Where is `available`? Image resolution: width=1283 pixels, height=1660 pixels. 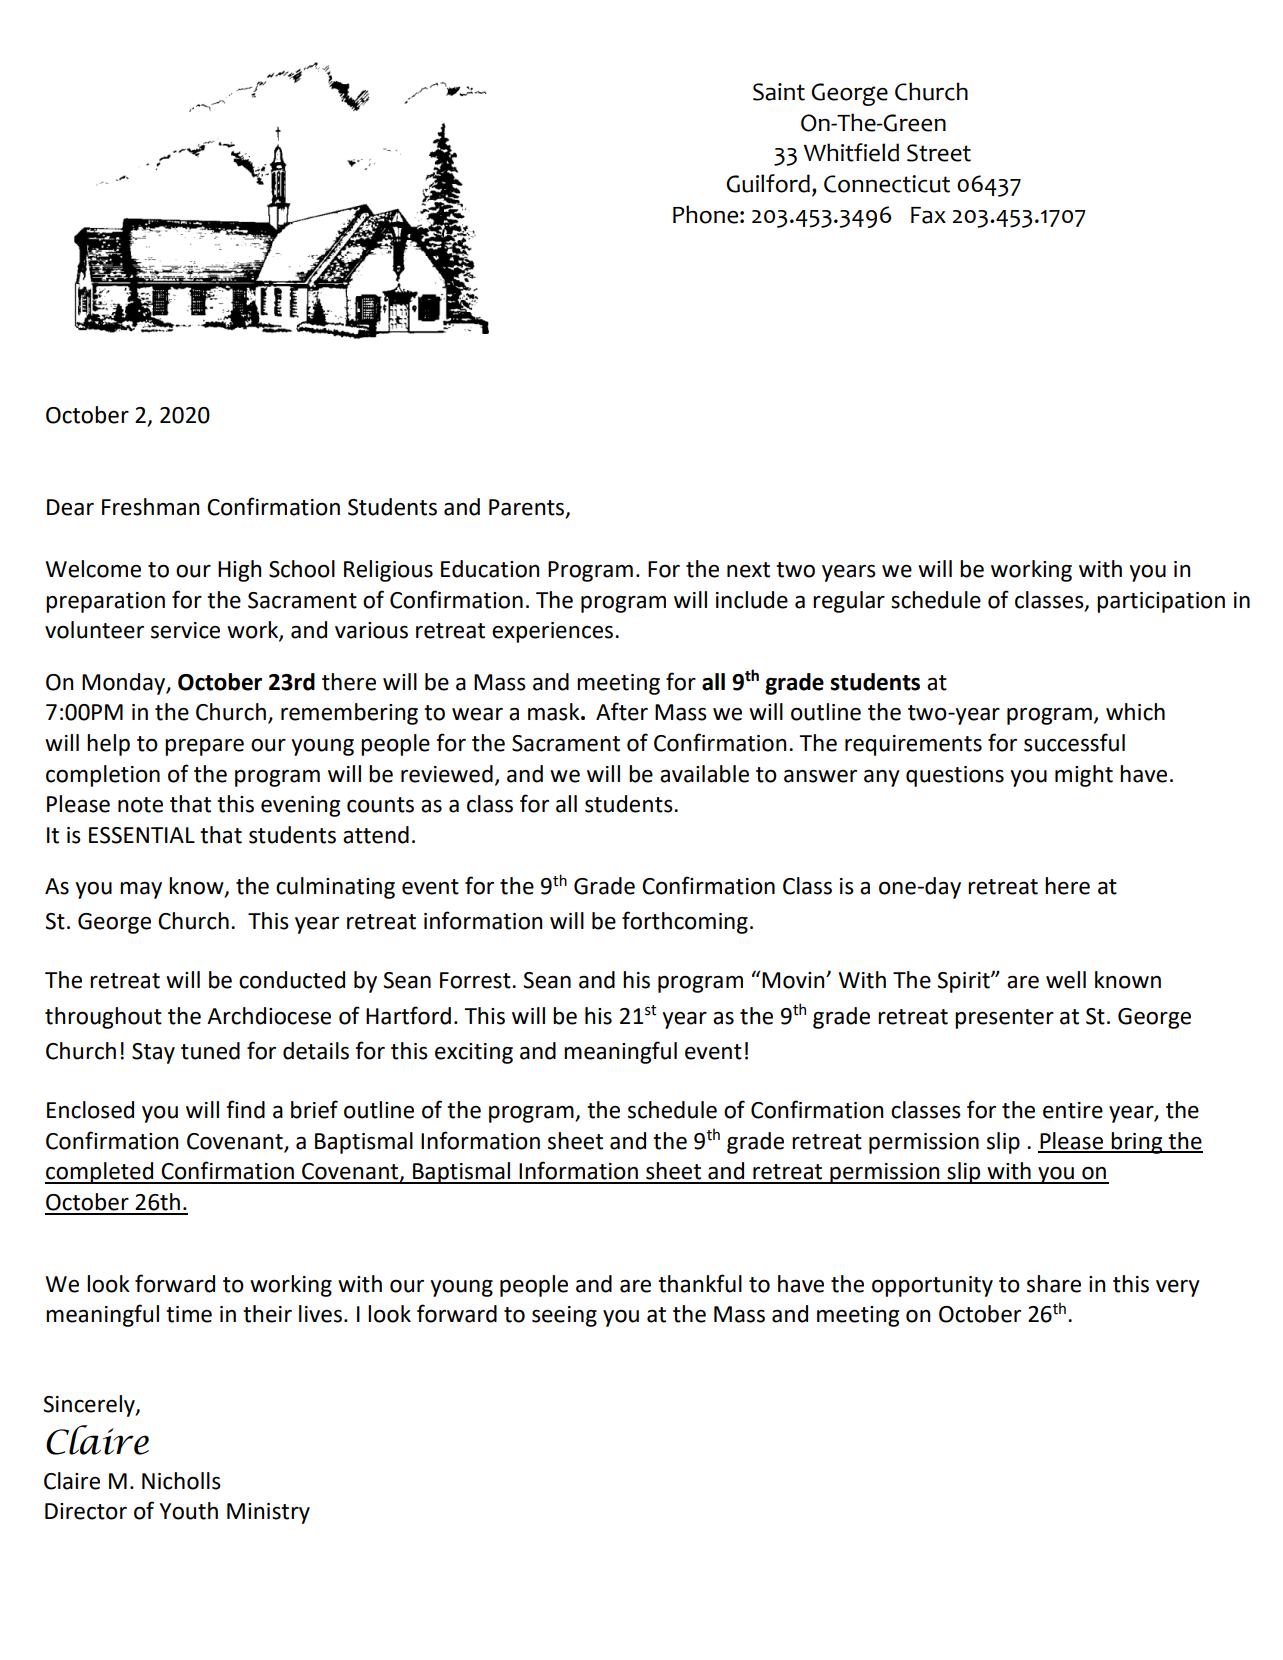 available is located at coordinates (704, 774).
